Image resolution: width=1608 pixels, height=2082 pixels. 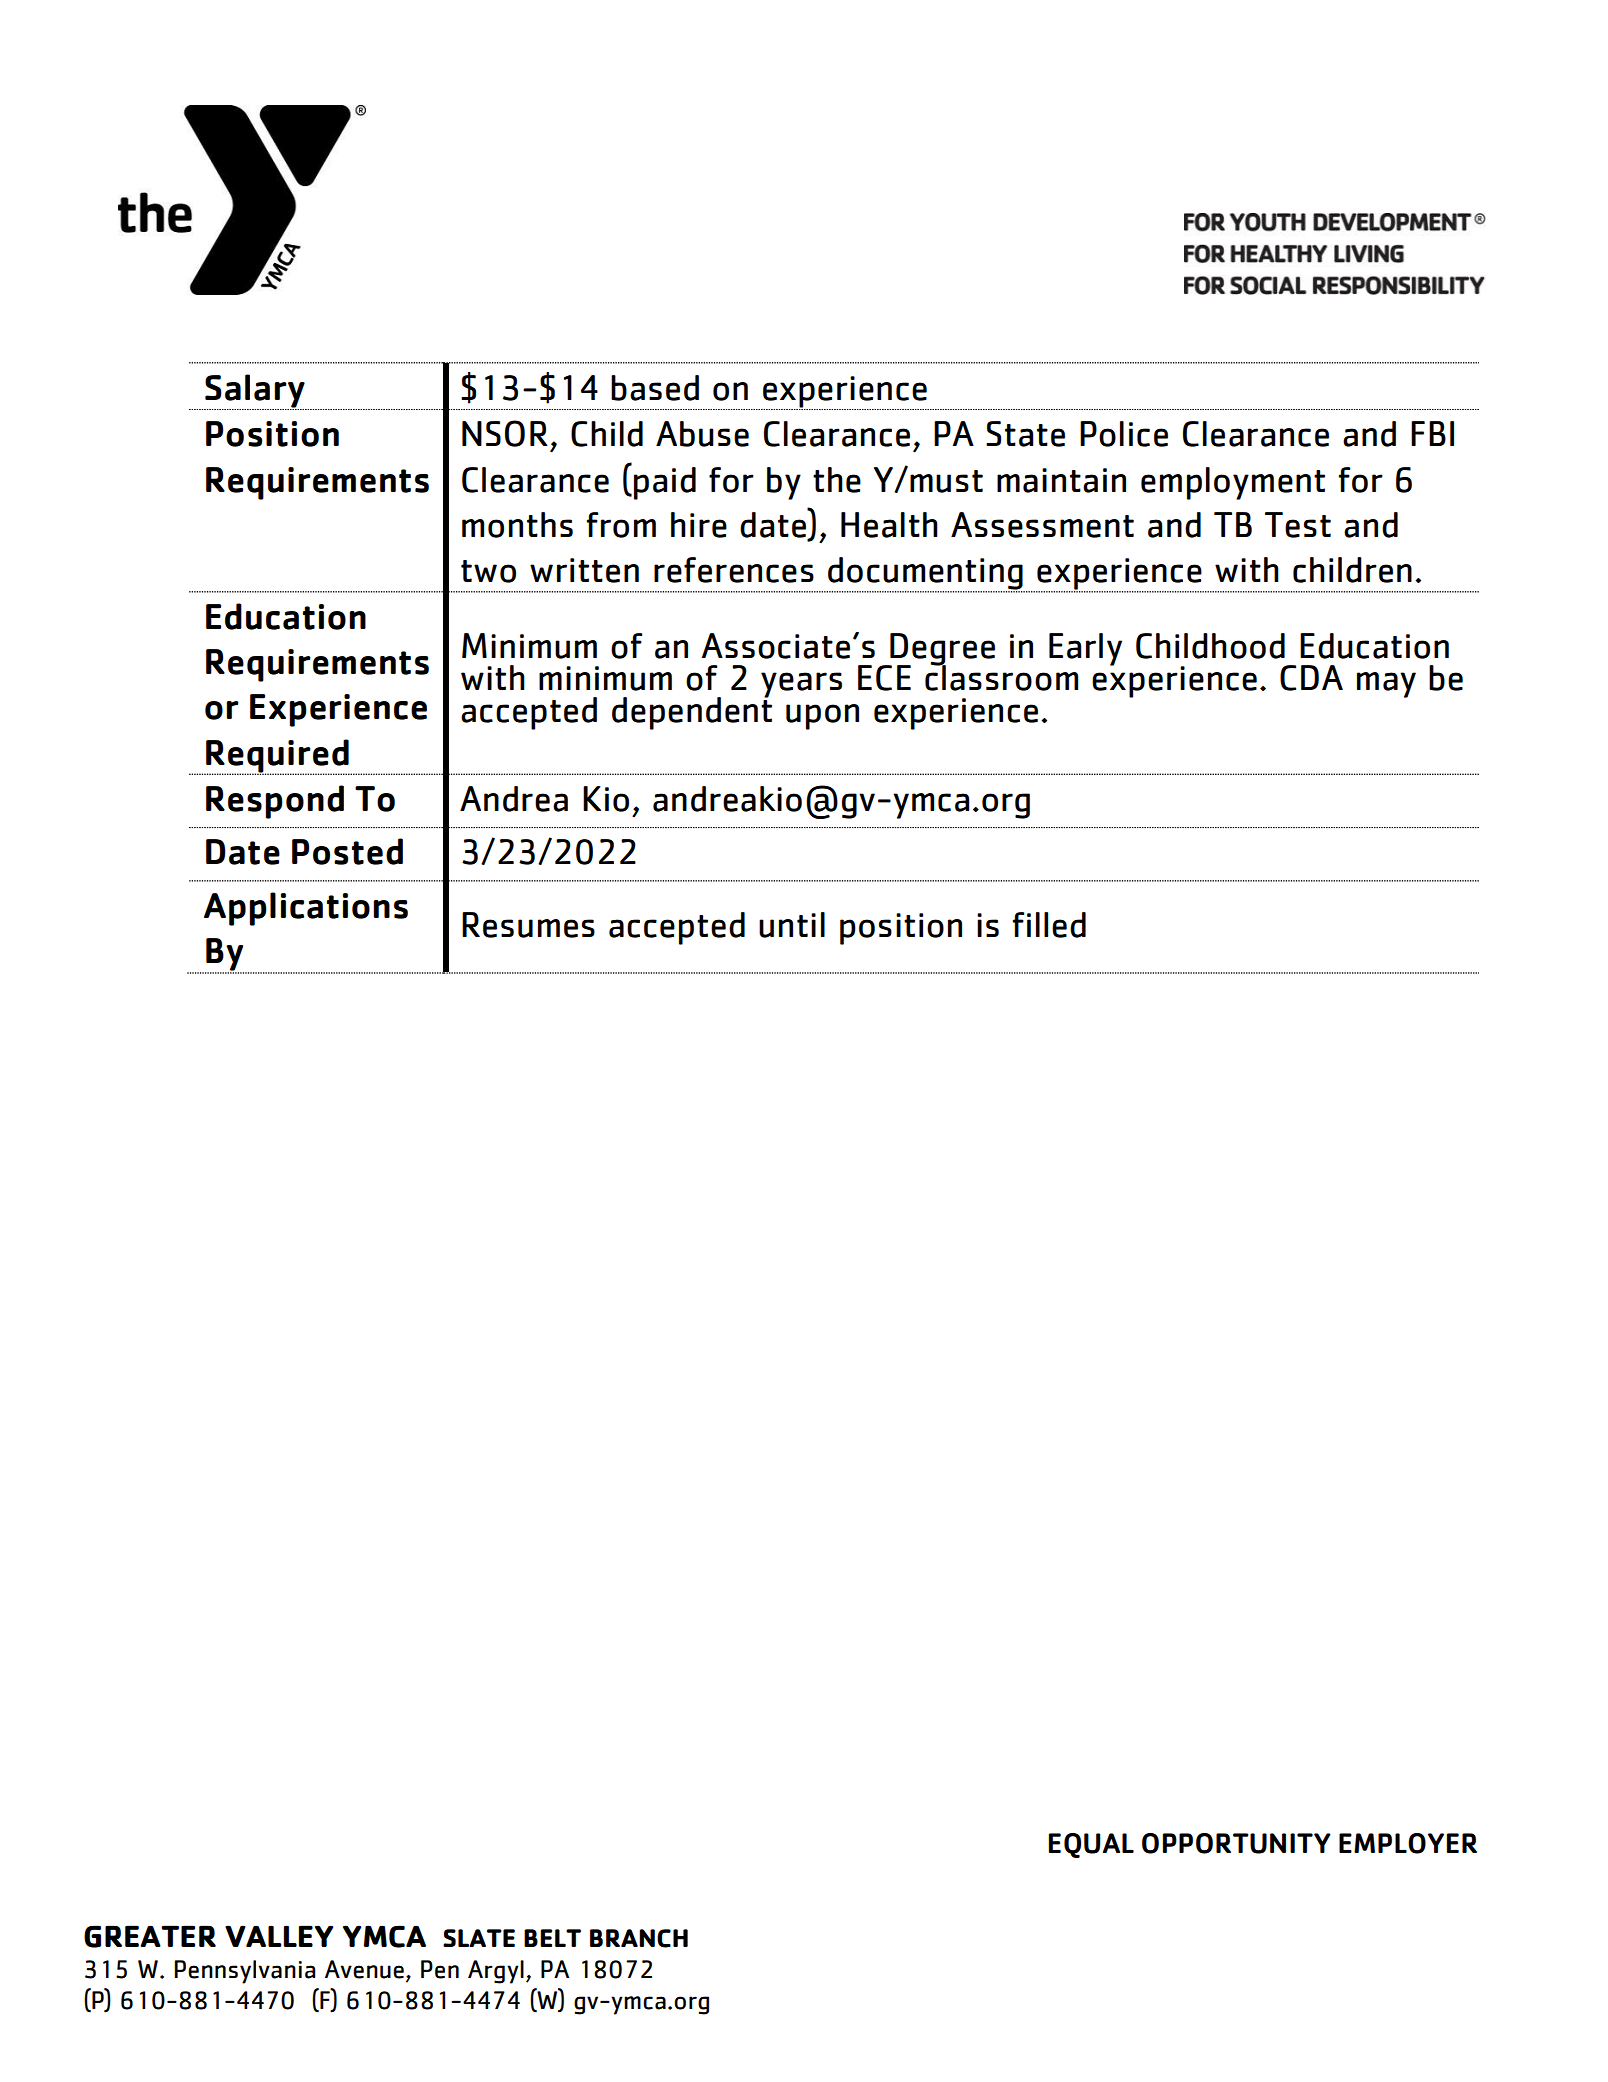 What do you see at coordinates (255, 392) in the document?
I see `Salary` at bounding box center [255, 392].
